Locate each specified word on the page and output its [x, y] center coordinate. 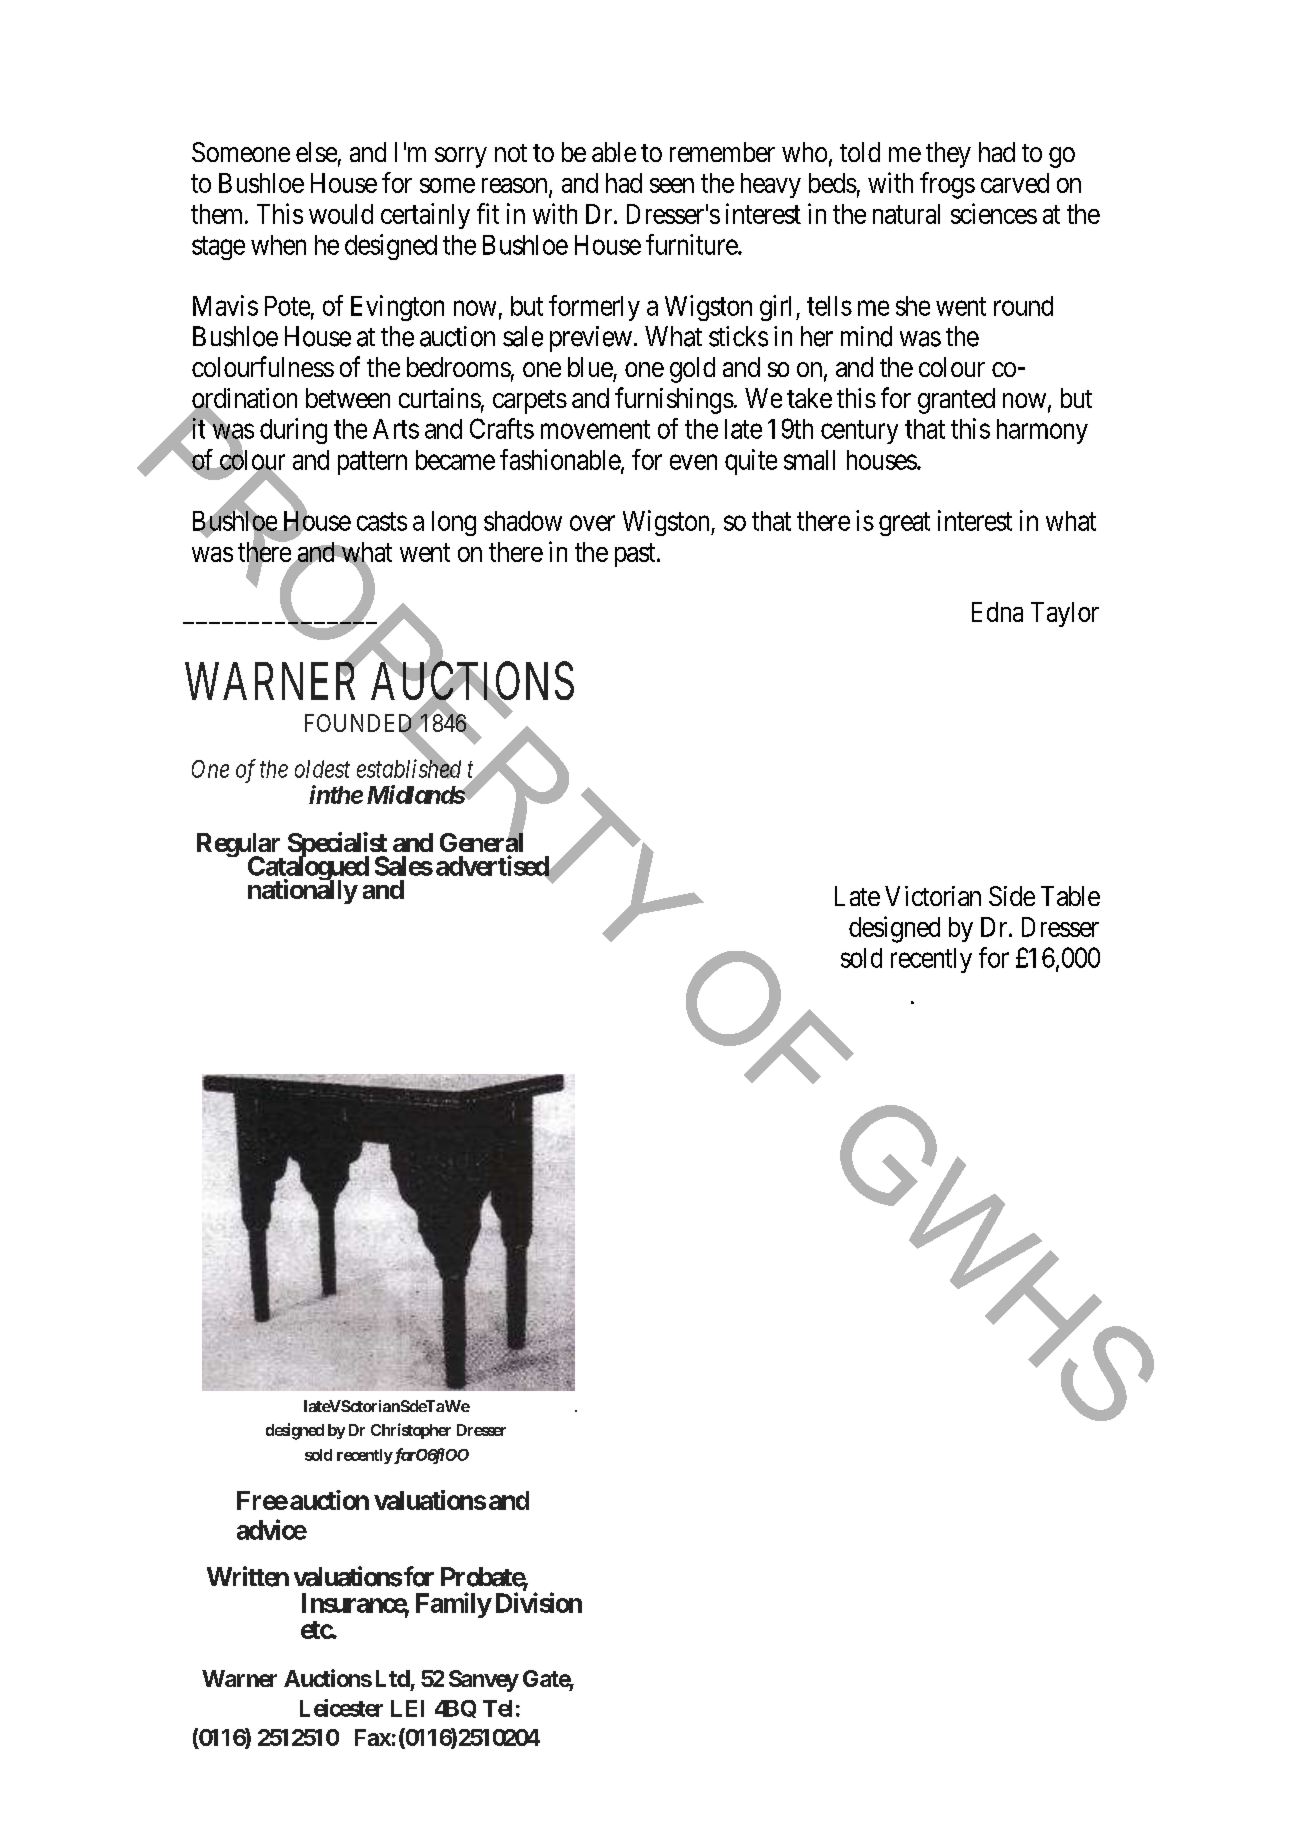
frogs [947, 185]
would [341, 214]
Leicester [341, 1708]
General [481, 841]
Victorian [933, 896]
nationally [303, 891]
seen [672, 185]
